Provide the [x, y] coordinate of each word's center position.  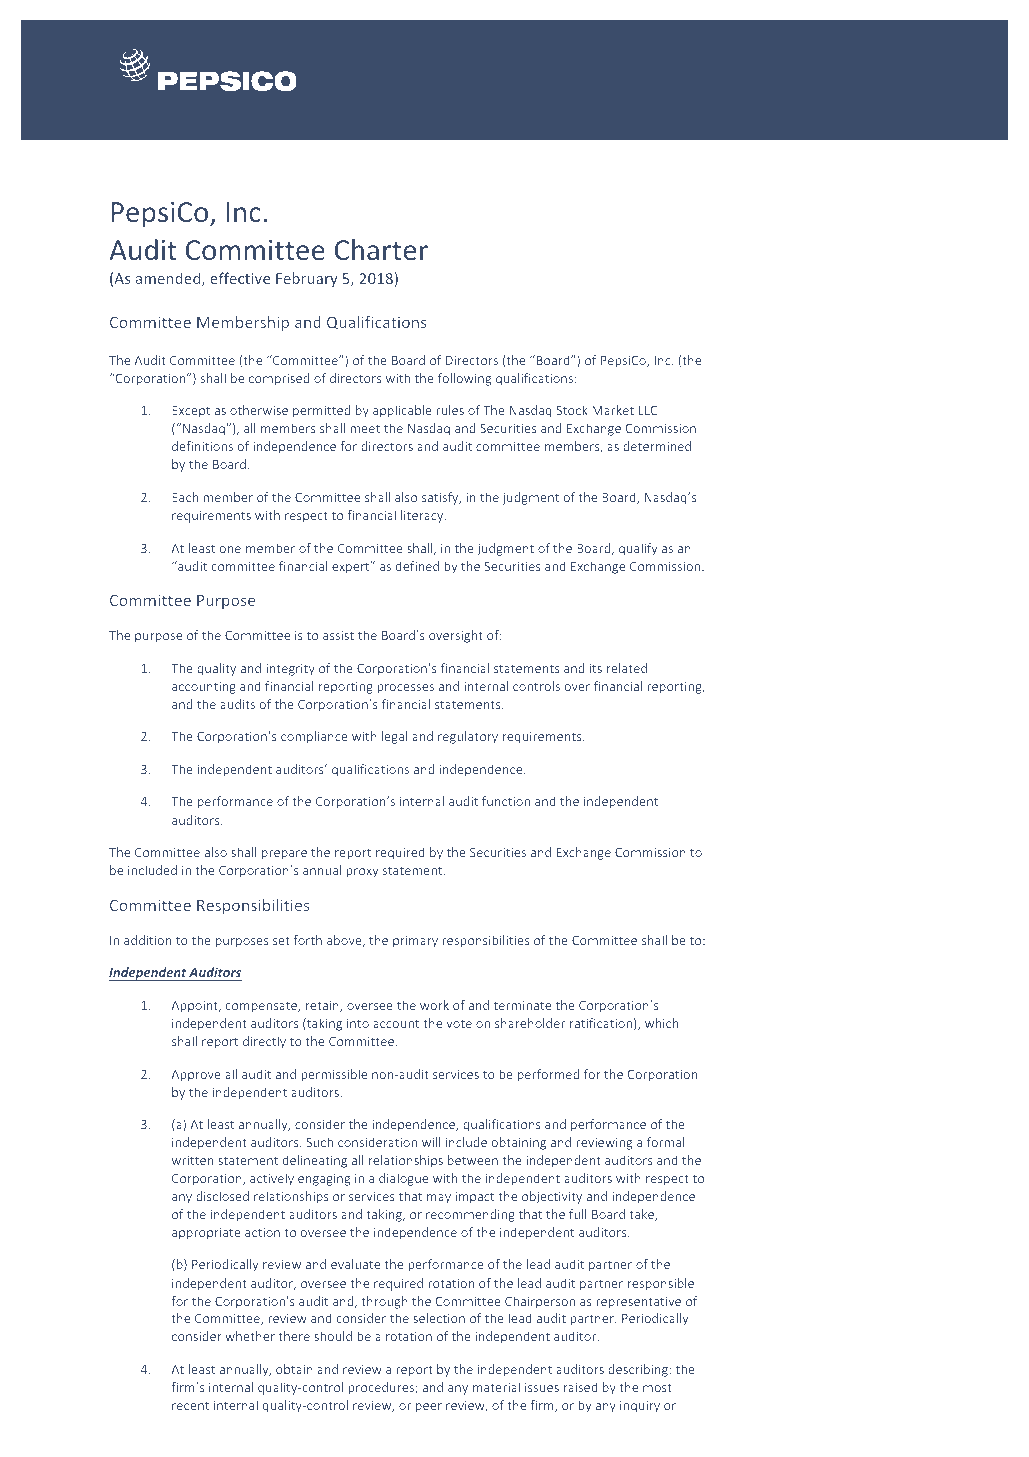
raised [581, 1387]
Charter [381, 249]
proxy [362, 873]
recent [190, 1405]
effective [240, 278]
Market [613, 410]
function [506, 801]
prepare [284, 855]
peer [429, 1408]
